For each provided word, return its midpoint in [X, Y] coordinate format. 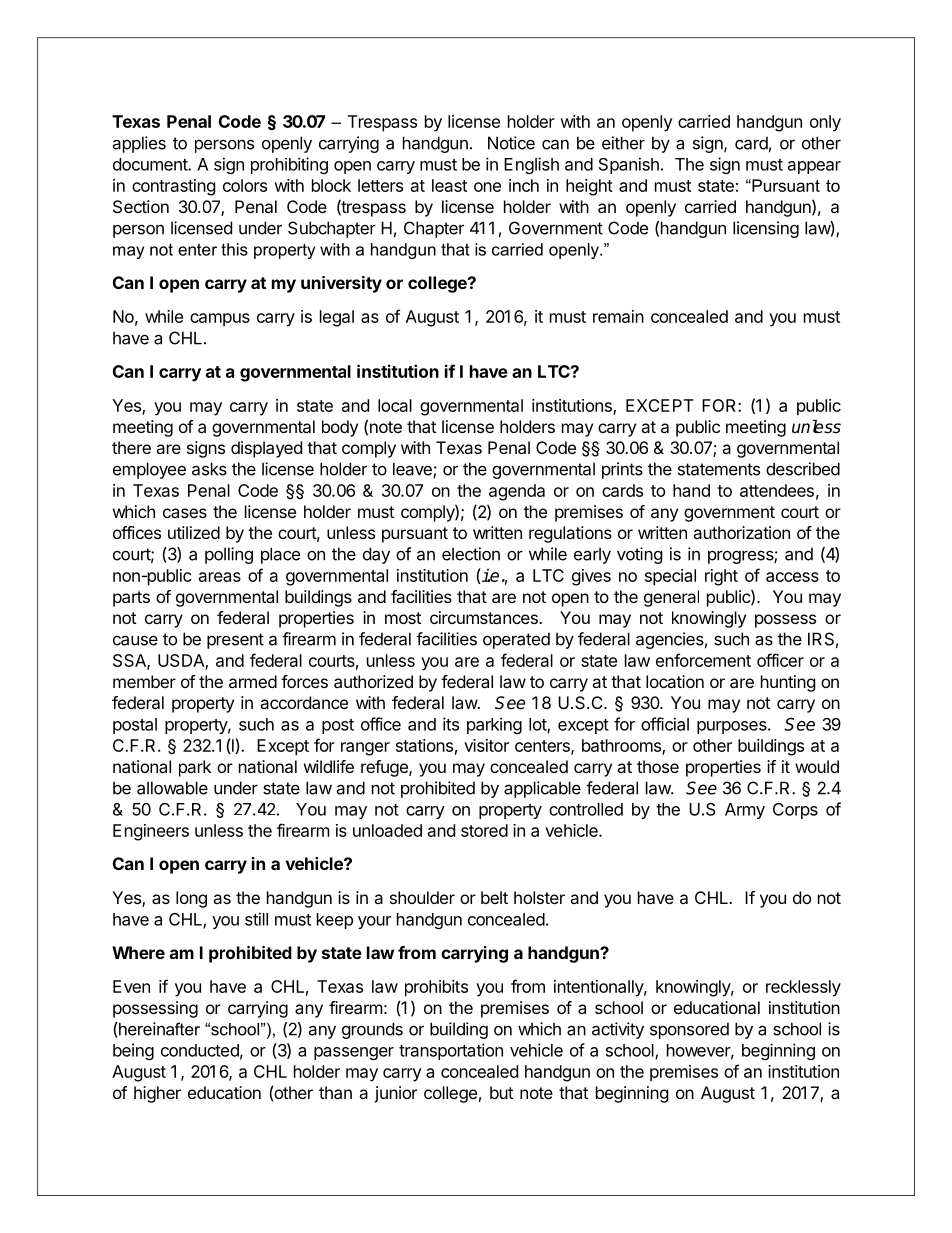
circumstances [485, 617]
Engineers [151, 832]
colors [245, 185]
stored [484, 830]
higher [157, 1094]
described [803, 469]
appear [814, 167]
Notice [511, 143]
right [721, 577]
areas [220, 577]
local [395, 405]
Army [745, 811]
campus [220, 320]
